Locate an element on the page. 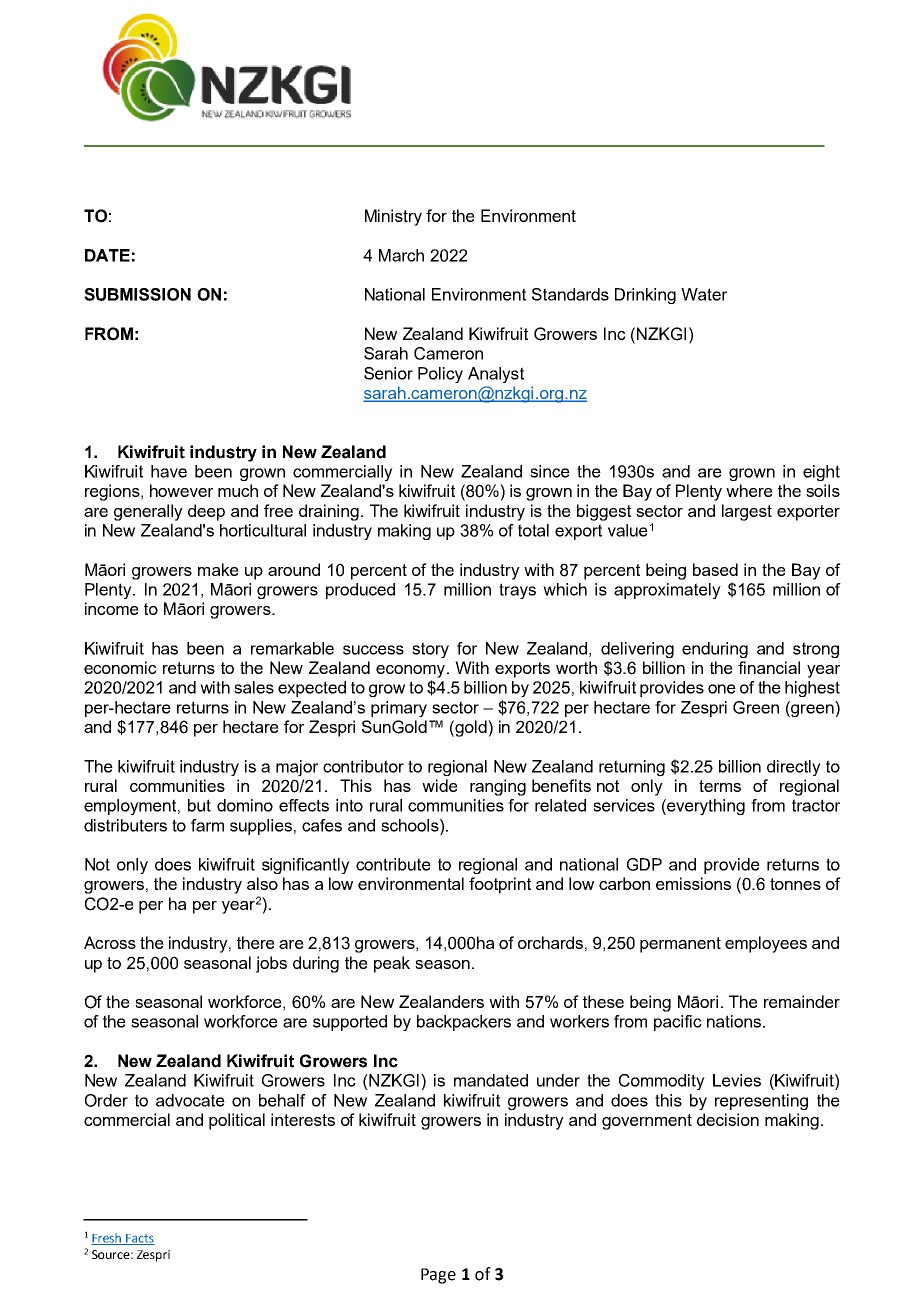  Water is located at coordinates (704, 294).
